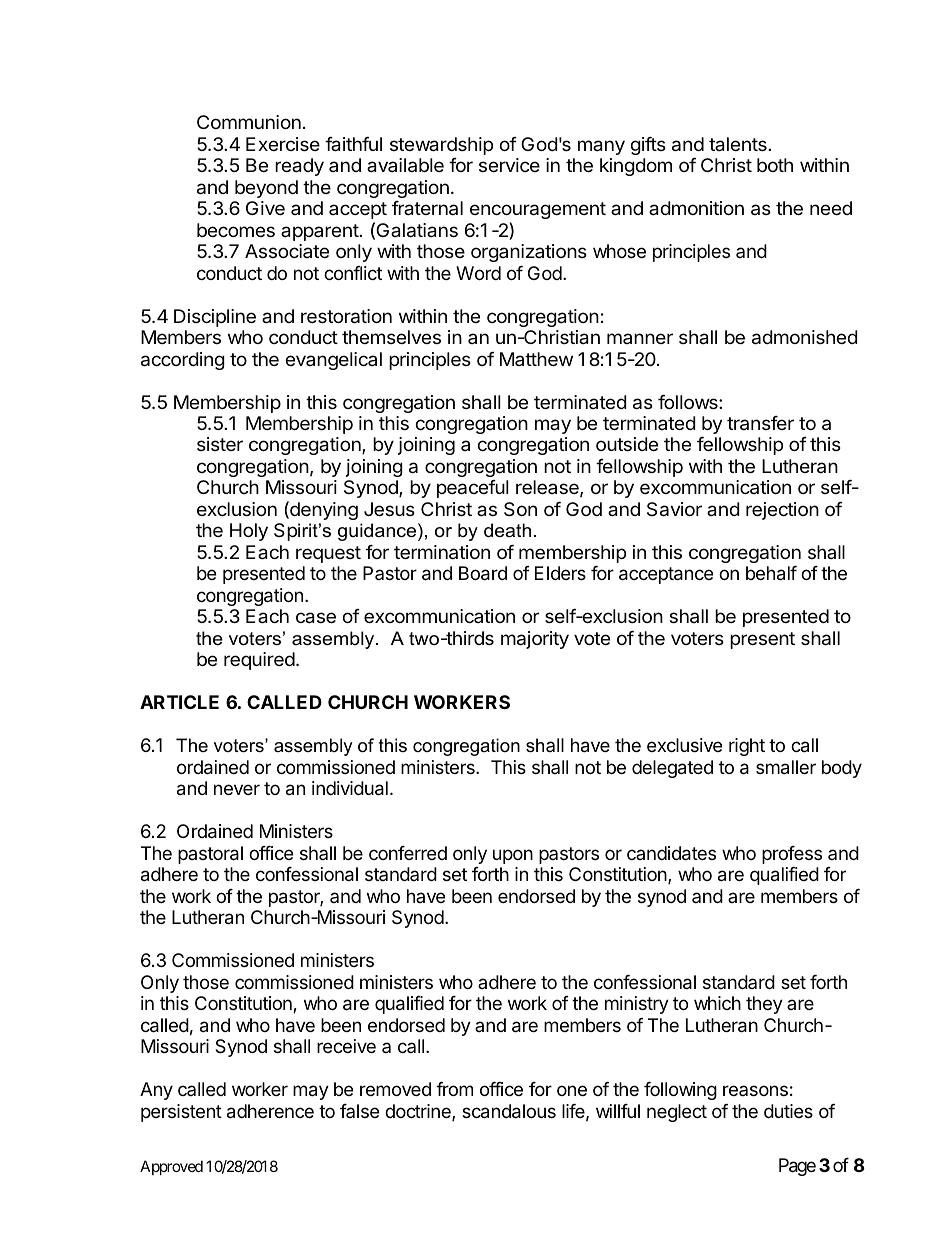 This screenshot has height=1233, width=952. I want to click on transfer, so click(760, 423).
